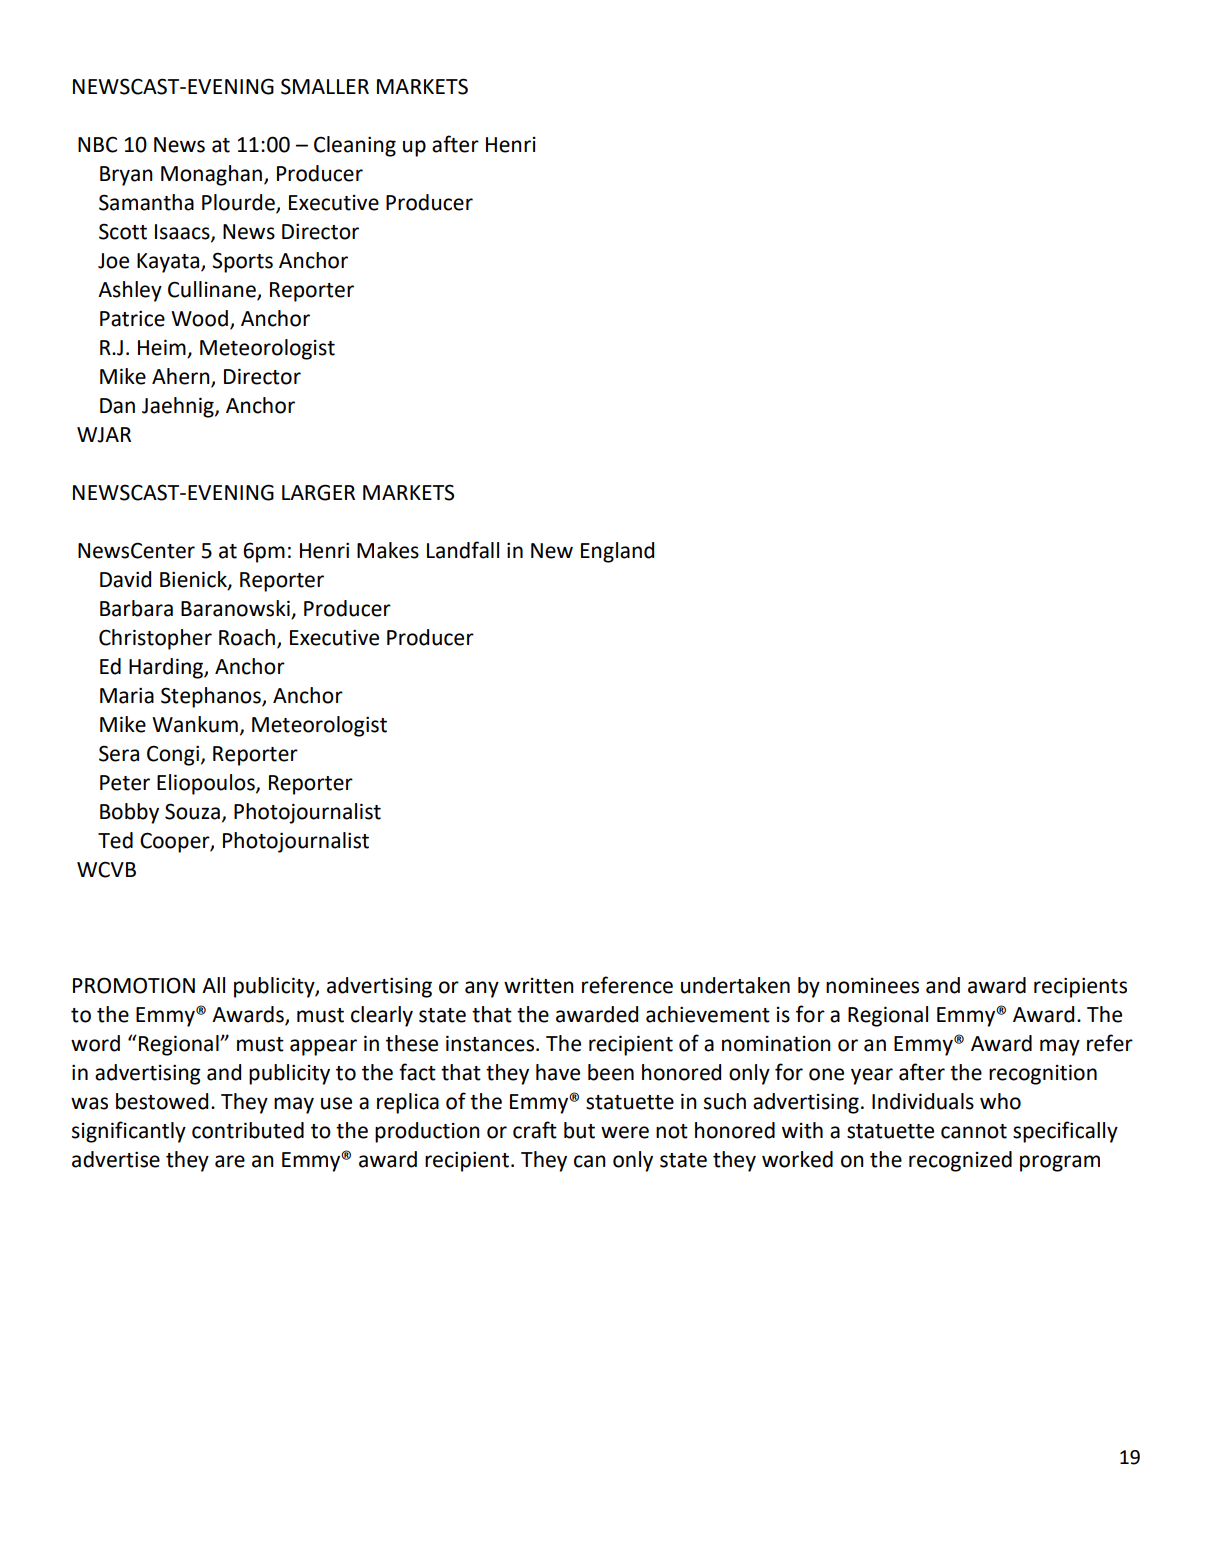 The width and height of the page is (1212, 1568). I want to click on Landfall, so click(463, 550).
